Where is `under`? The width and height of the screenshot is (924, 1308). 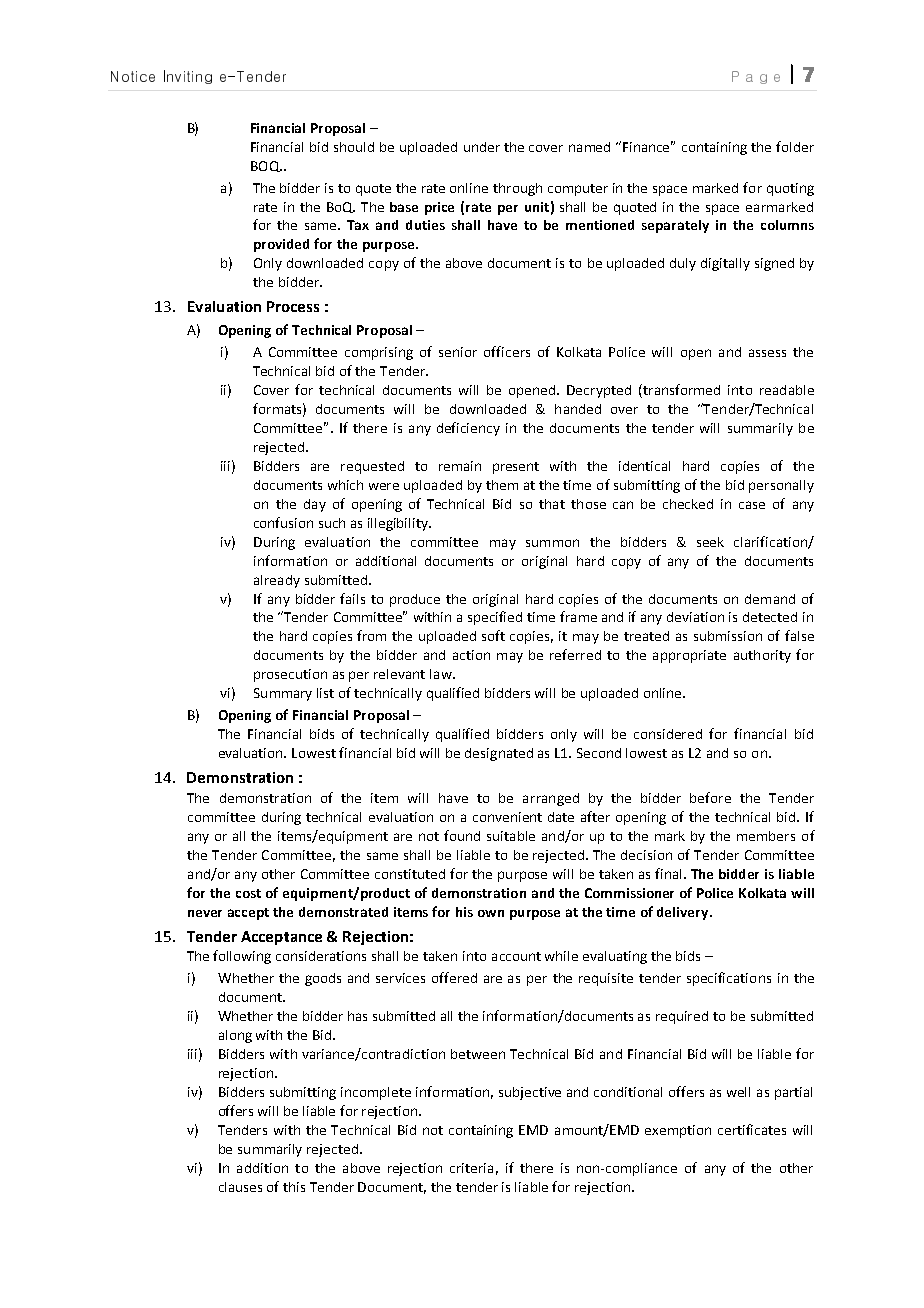 under is located at coordinates (482, 147).
